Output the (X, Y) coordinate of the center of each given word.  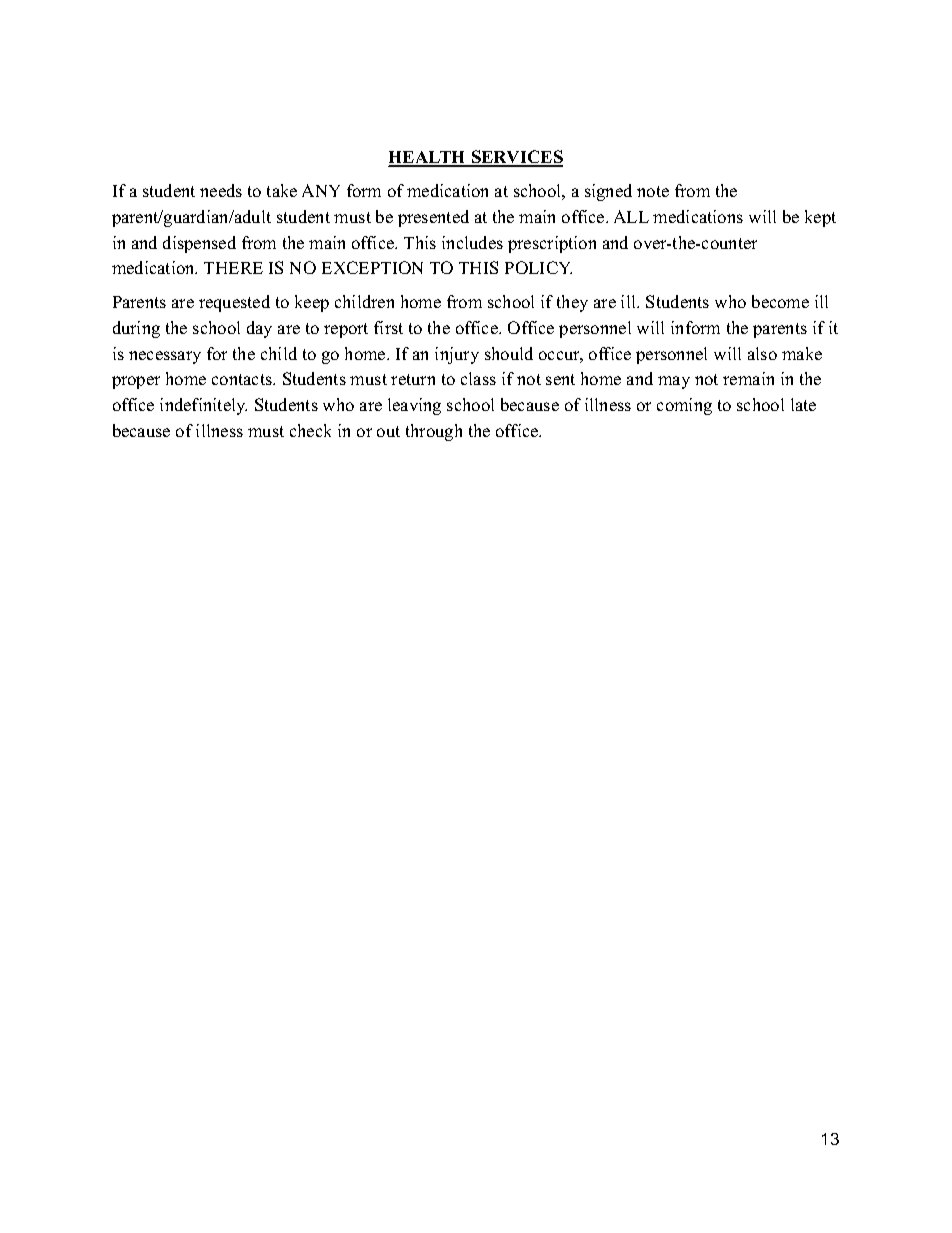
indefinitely (203, 406)
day (259, 329)
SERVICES (516, 158)
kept (820, 218)
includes (472, 242)
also (762, 353)
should (509, 353)
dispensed (199, 244)
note (653, 191)
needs (221, 190)
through (434, 432)
